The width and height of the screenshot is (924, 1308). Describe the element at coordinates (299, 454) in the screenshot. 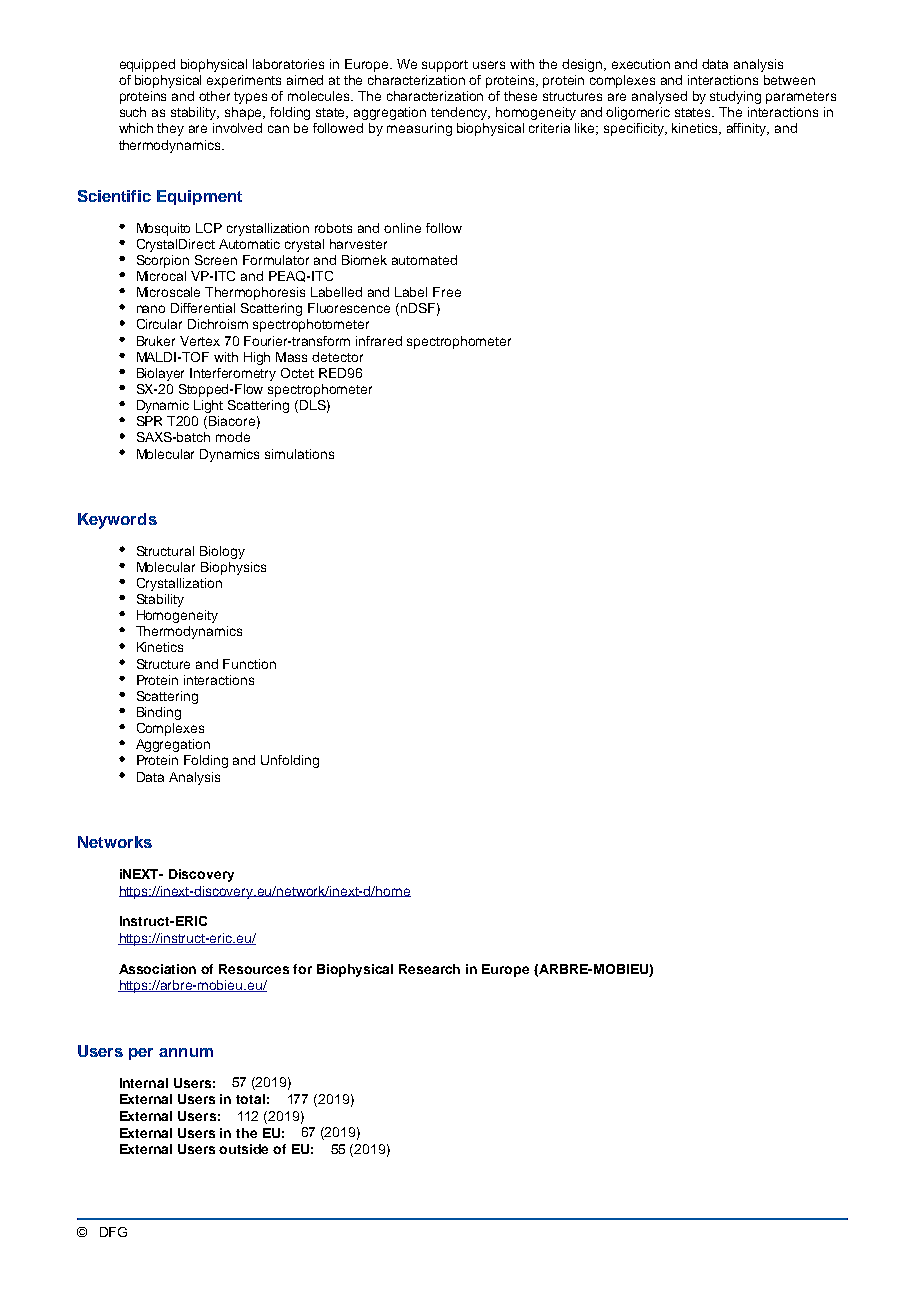

I see `simulations` at that location.
